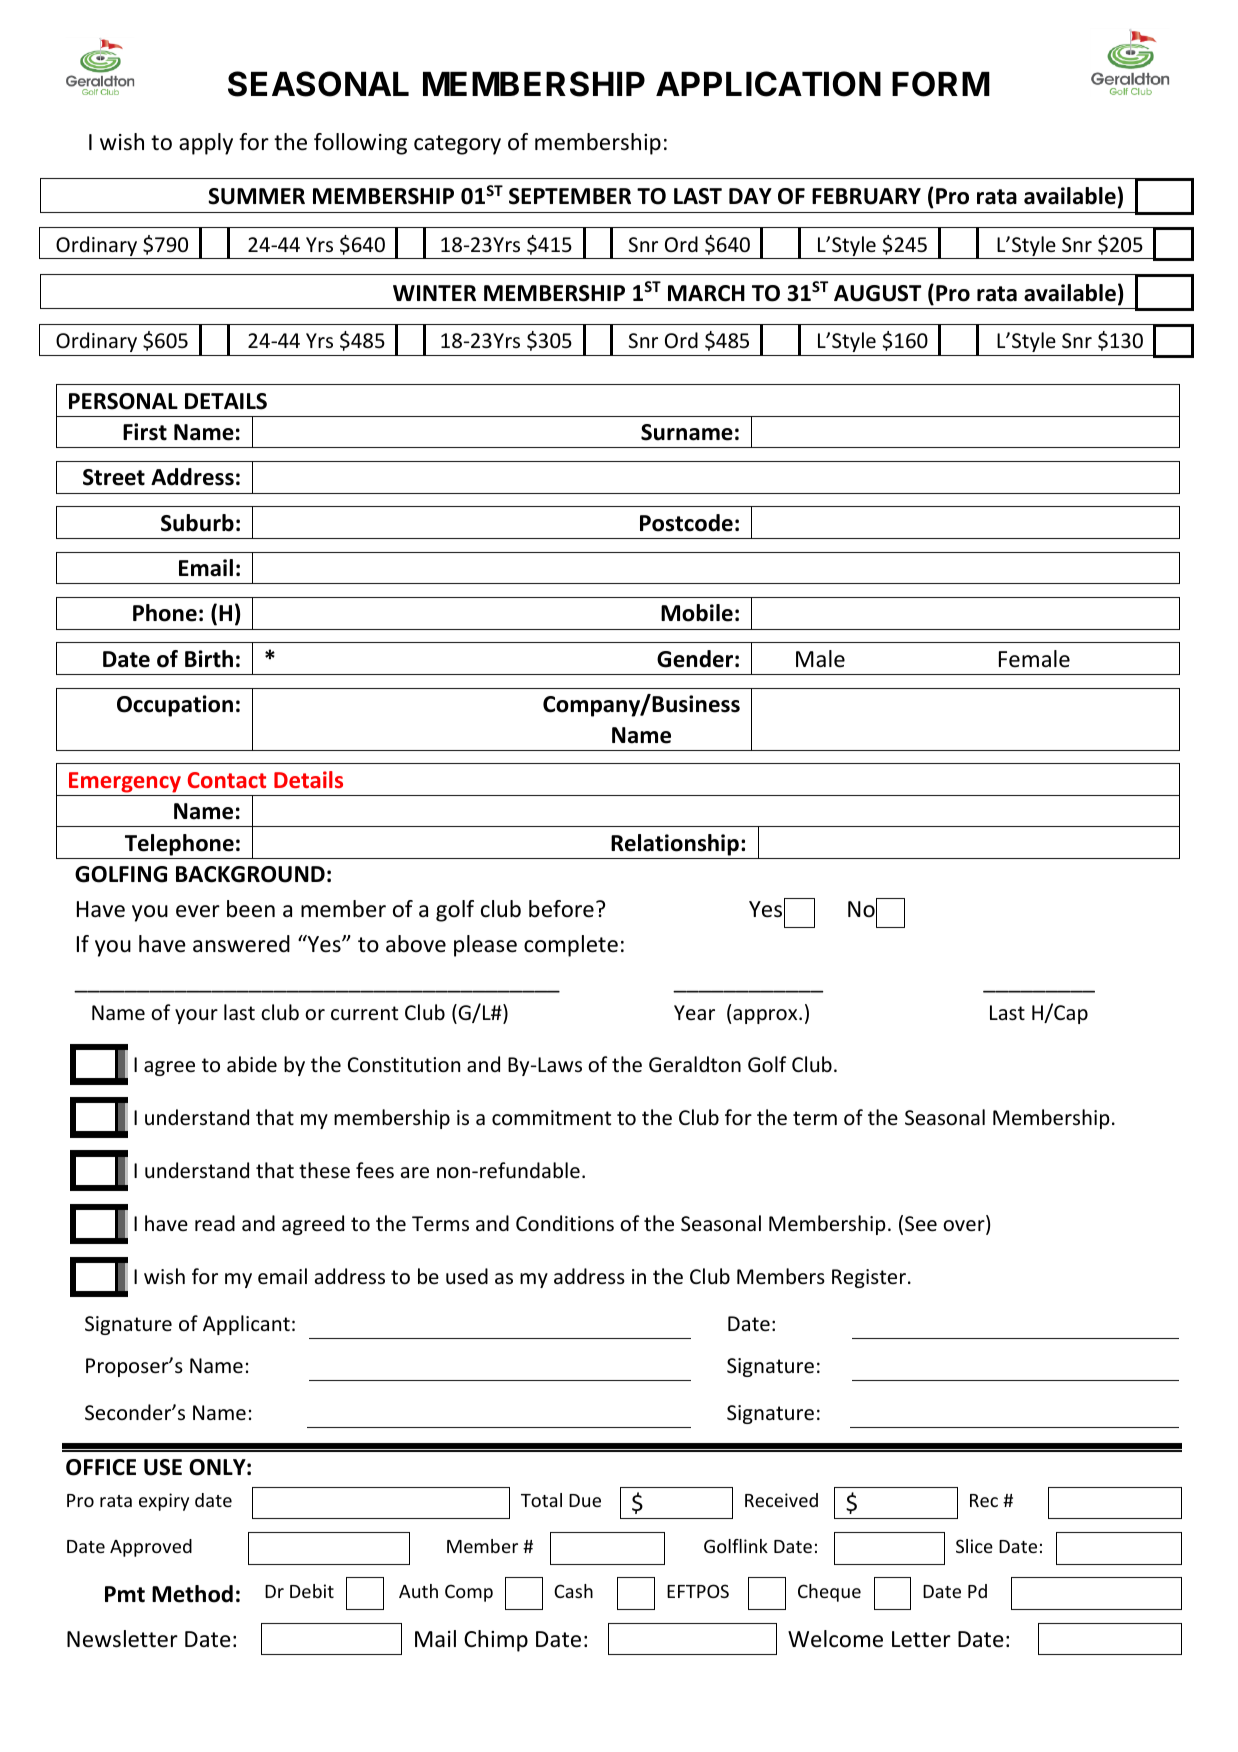 The width and height of the document is (1238, 1752). What do you see at coordinates (198, 911) in the document?
I see `ever` at bounding box center [198, 911].
